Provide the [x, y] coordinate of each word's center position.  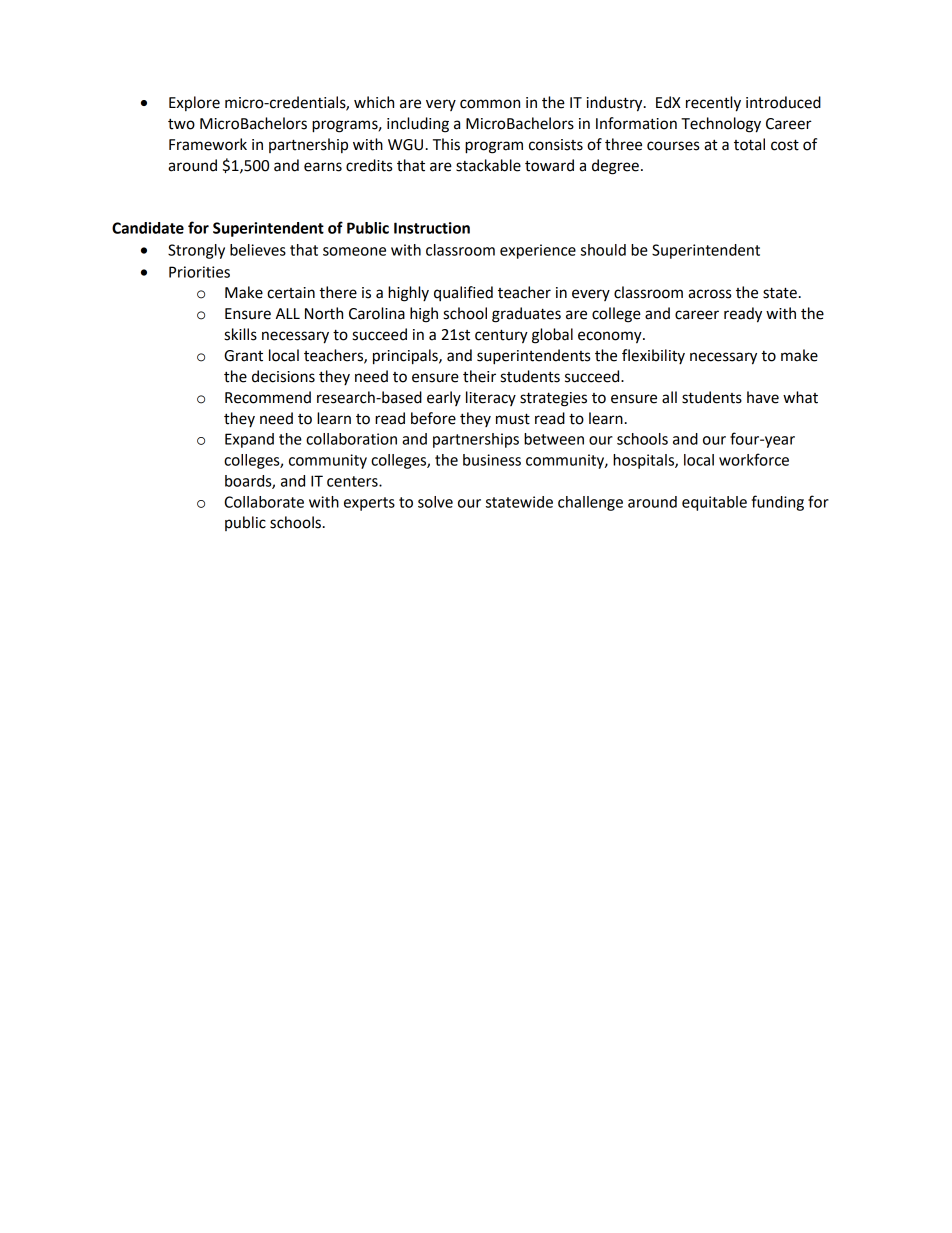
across [709, 294]
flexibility [653, 356]
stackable [488, 165]
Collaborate [264, 502]
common [490, 104]
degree [615, 167]
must [513, 419]
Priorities [199, 272]
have [763, 397]
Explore [194, 103]
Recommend [268, 397]
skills [240, 334]
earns [323, 167]
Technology [721, 125]
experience [538, 251]
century [501, 336]
